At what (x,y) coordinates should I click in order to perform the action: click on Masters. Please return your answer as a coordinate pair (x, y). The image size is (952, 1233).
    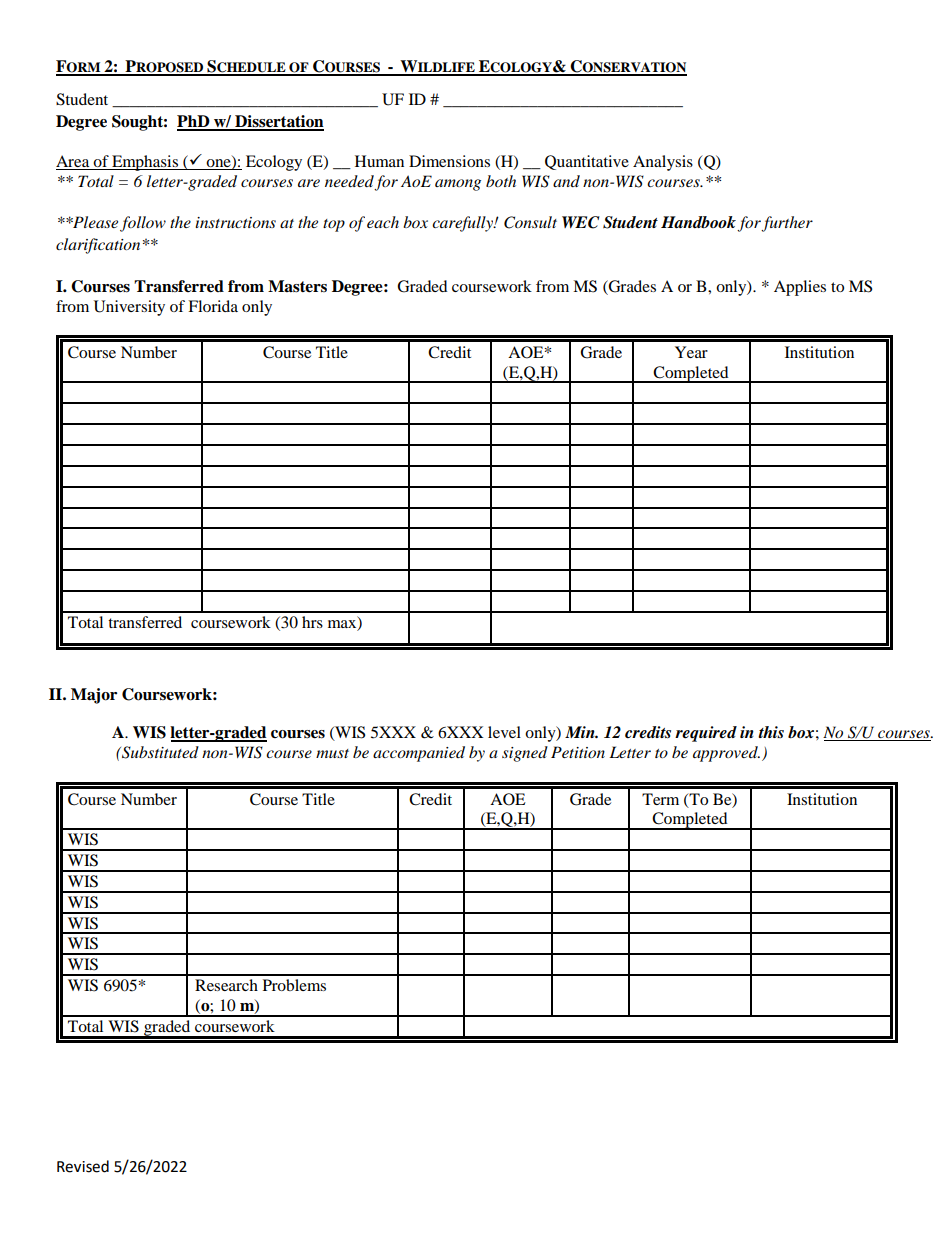
    Looking at the image, I should click on (297, 286).
